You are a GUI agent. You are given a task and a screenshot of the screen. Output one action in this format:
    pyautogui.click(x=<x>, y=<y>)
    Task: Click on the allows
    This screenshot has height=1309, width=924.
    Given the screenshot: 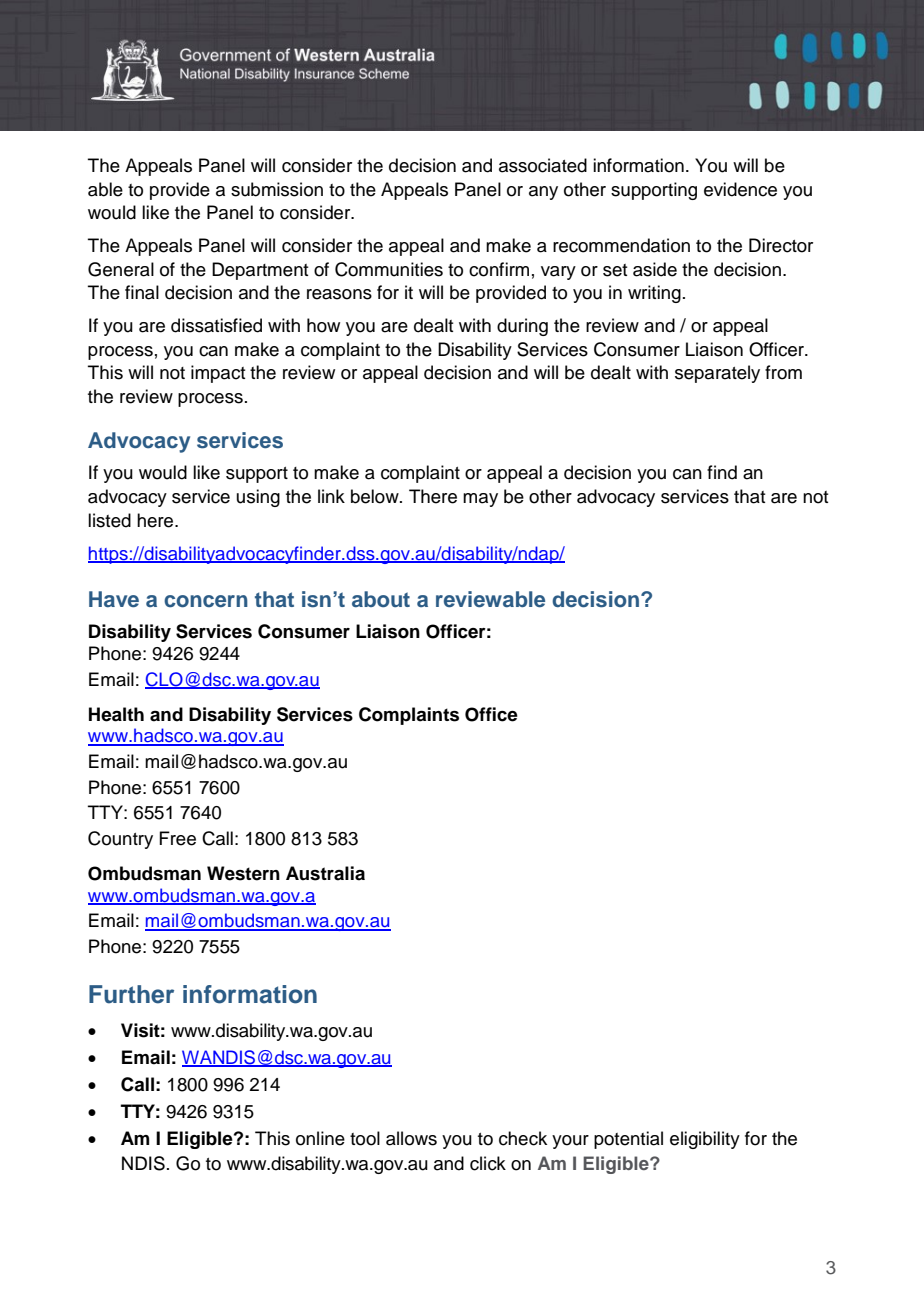 What is the action you would take?
    pyautogui.click(x=411, y=1138)
